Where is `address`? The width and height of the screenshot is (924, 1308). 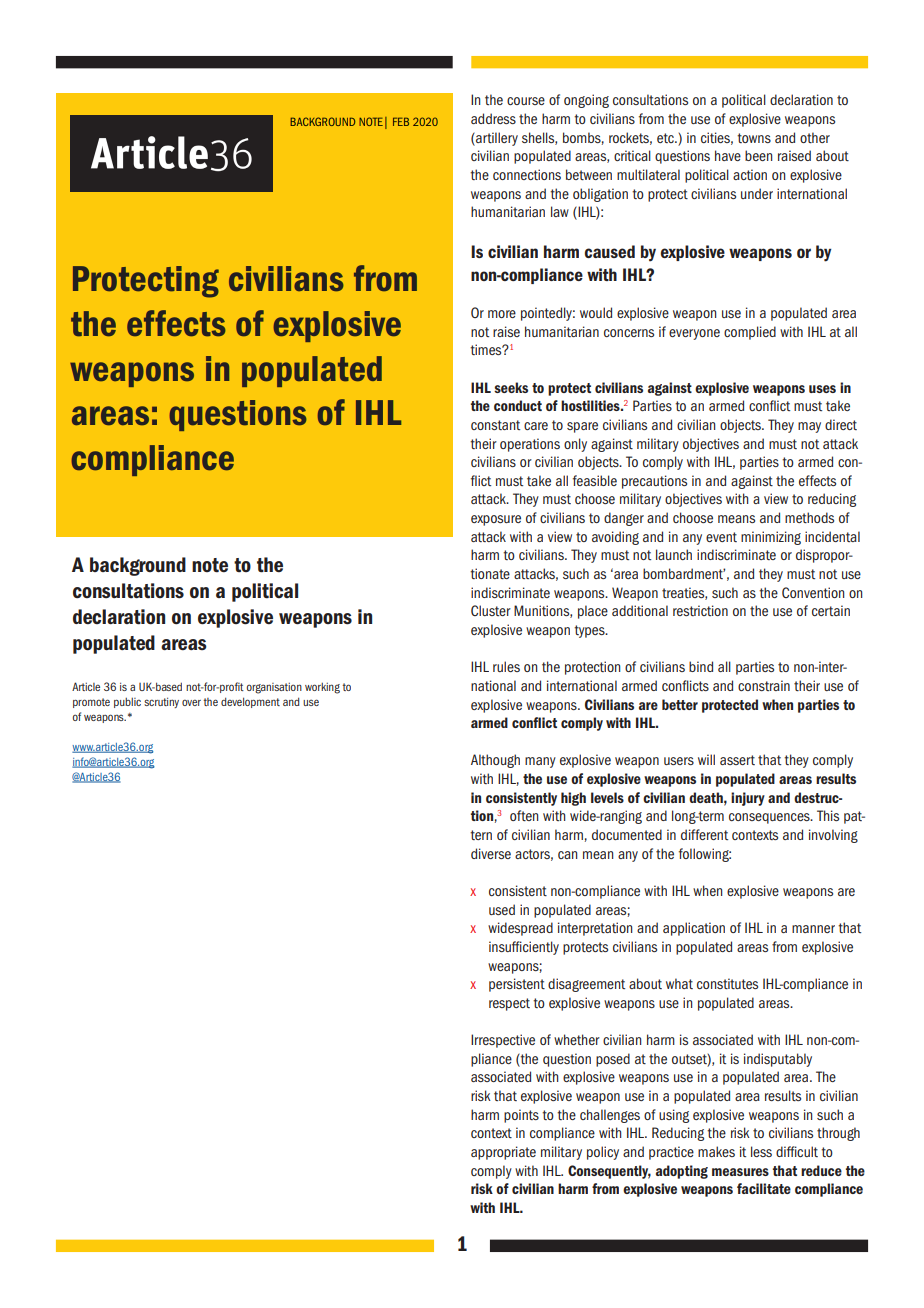
address is located at coordinates (493, 118).
